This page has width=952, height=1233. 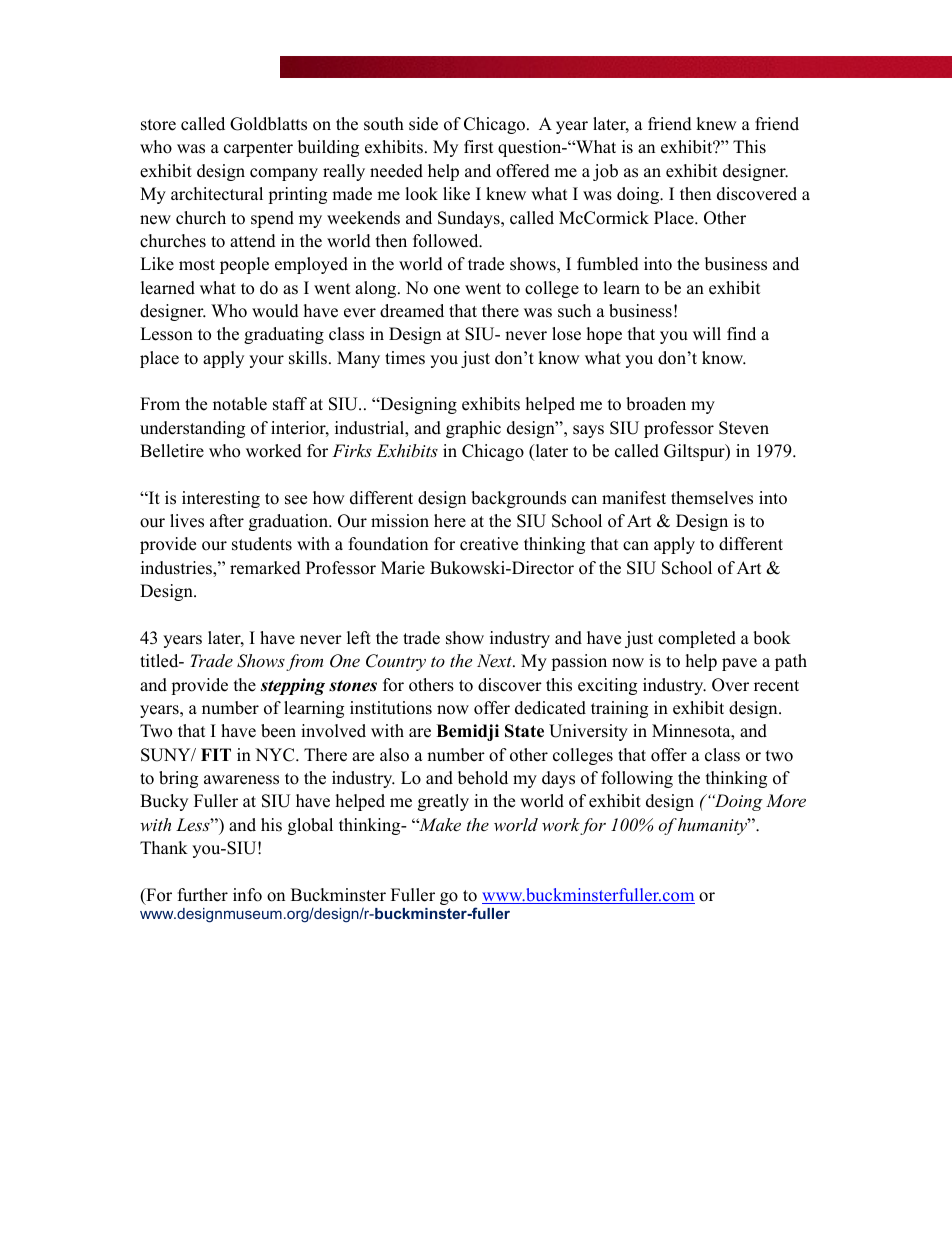 I want to click on job, so click(x=605, y=172).
